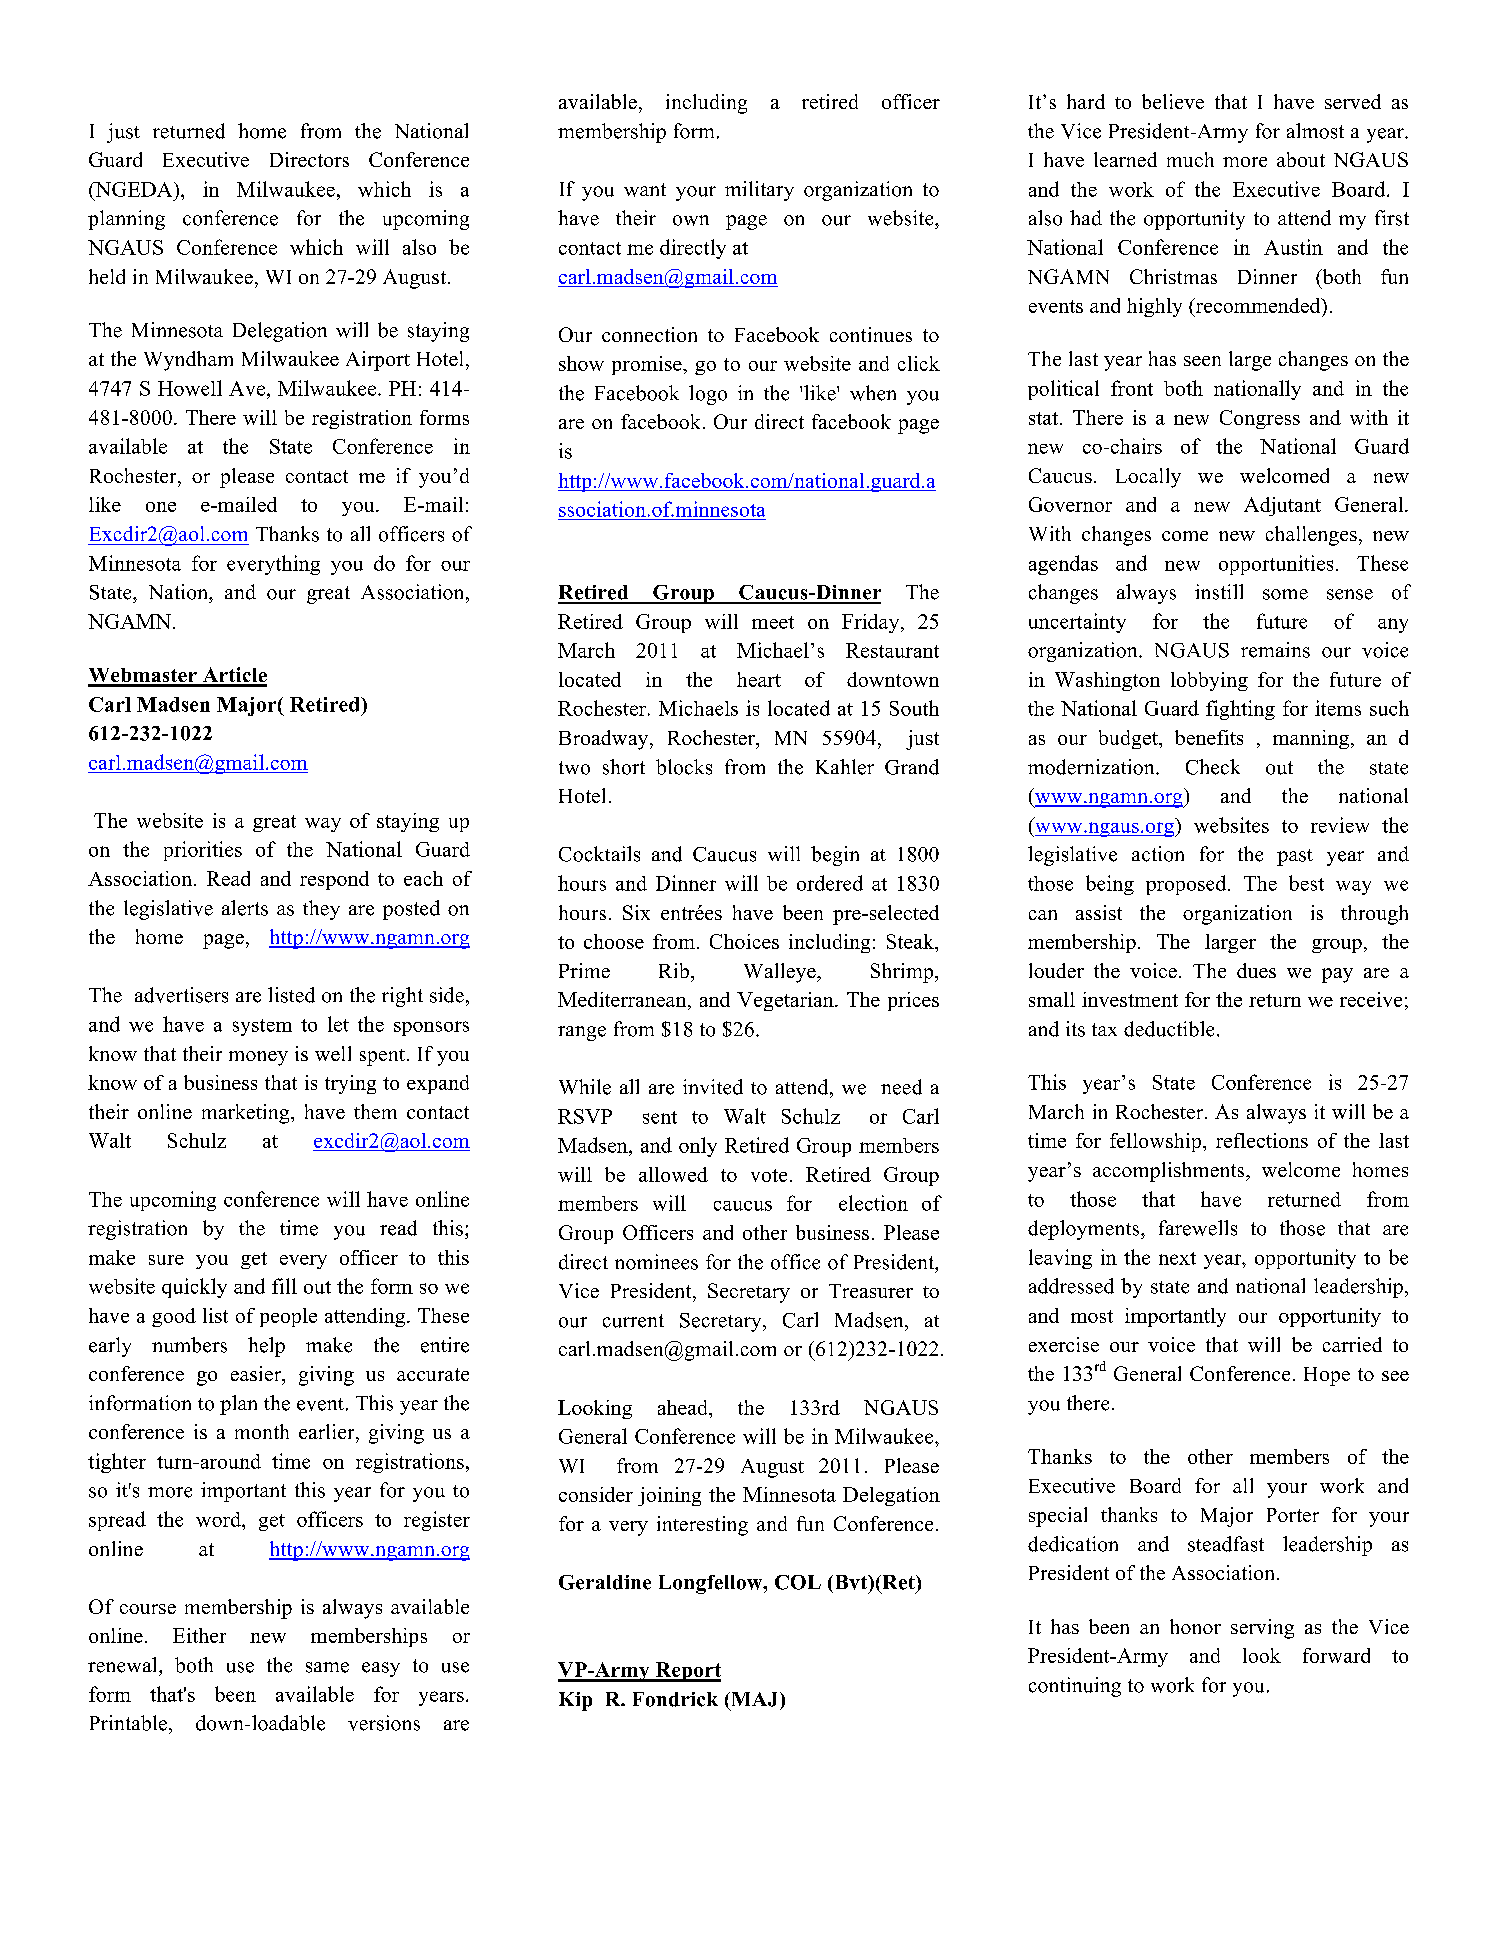 The image size is (1497, 1938). Describe the element at coordinates (327, 1667) in the screenshot. I see `same` at that location.
